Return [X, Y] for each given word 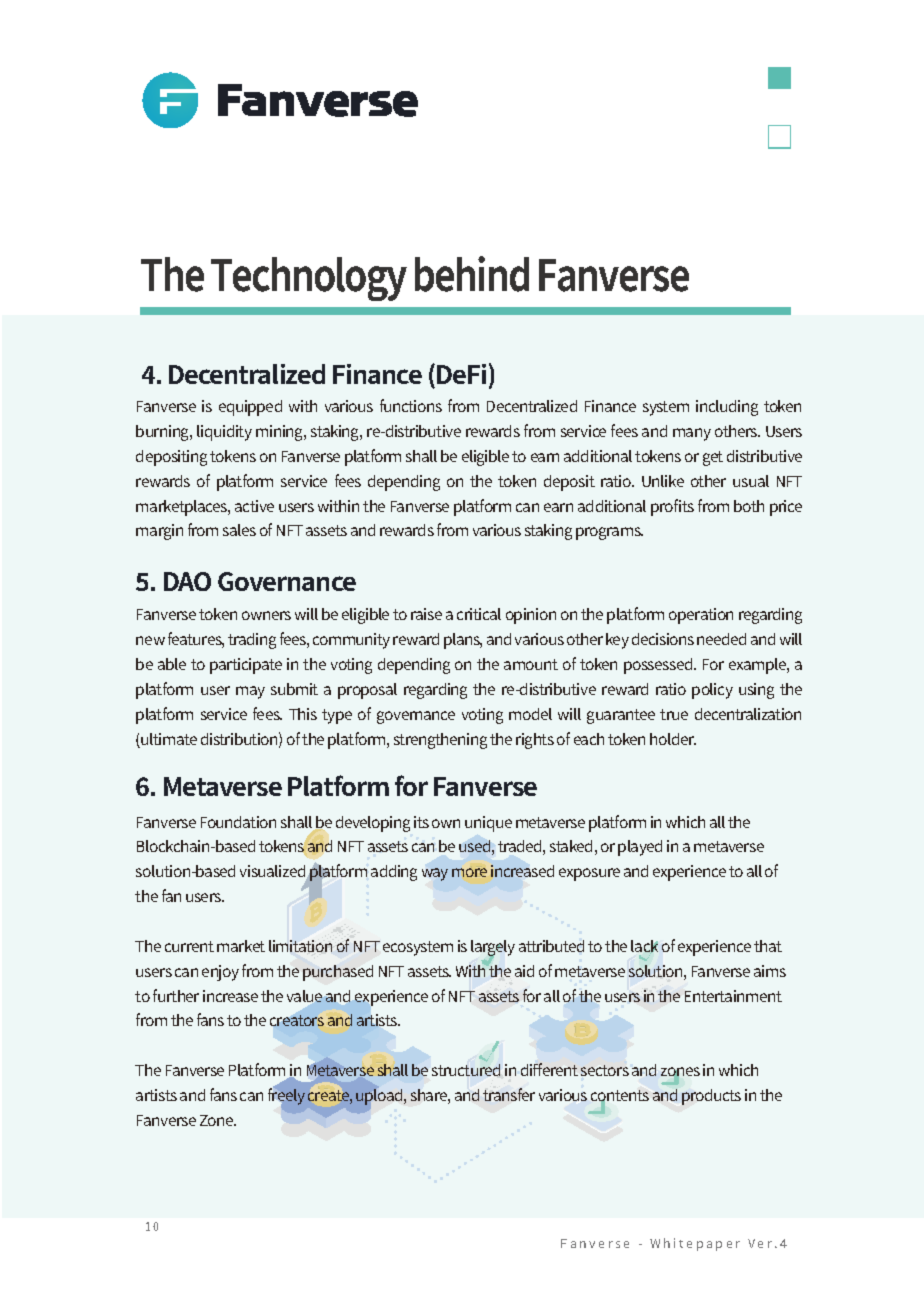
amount [531, 664]
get [713, 458]
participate [246, 666]
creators [297, 1020]
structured [466, 1070]
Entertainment [733, 996]
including [727, 408]
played [640, 848]
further [176, 995]
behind [472, 274]
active [254, 506]
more [469, 872]
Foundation [238, 822]
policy [712, 691]
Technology [309, 279]
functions [411, 405]
